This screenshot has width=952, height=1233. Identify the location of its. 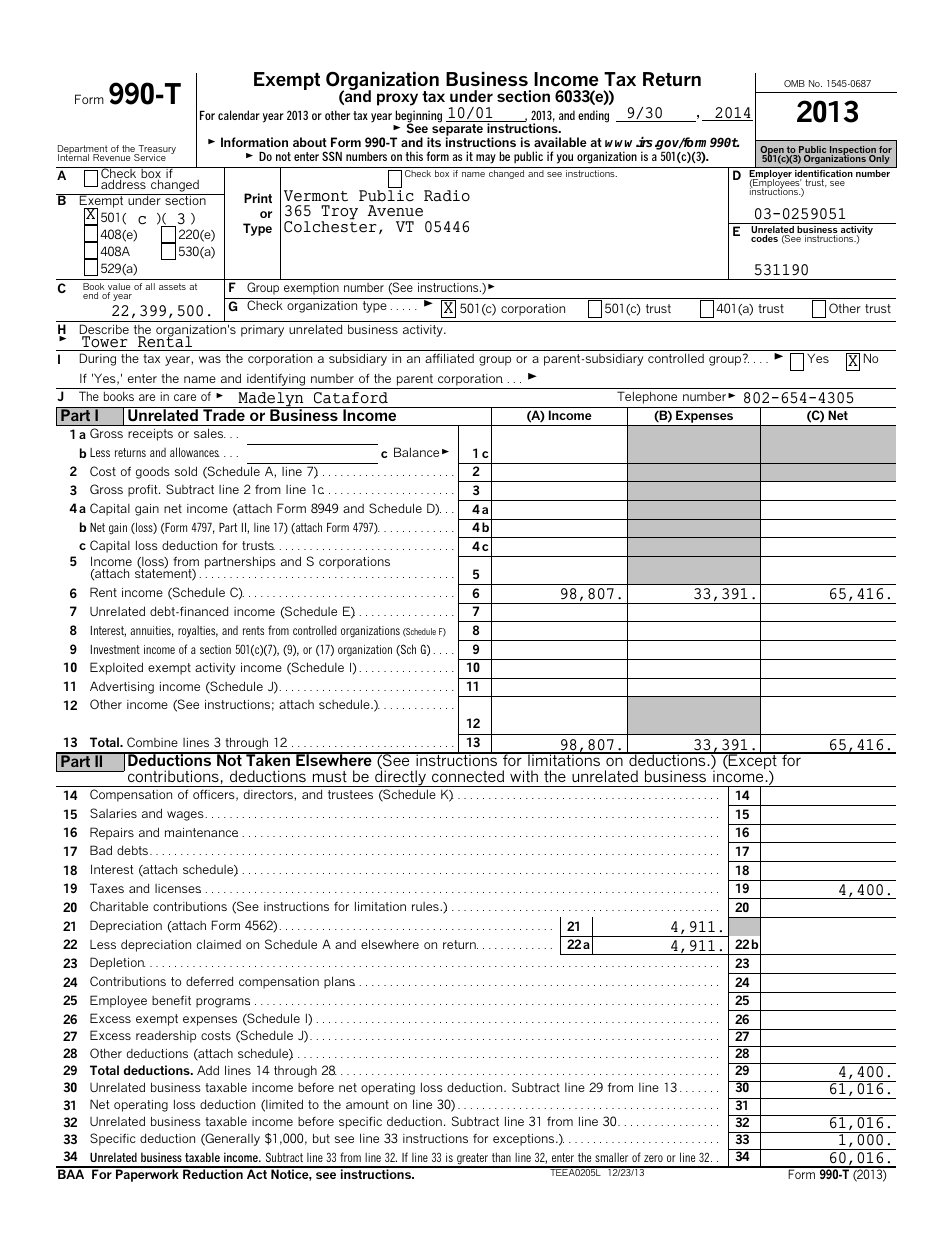
(434, 142).
